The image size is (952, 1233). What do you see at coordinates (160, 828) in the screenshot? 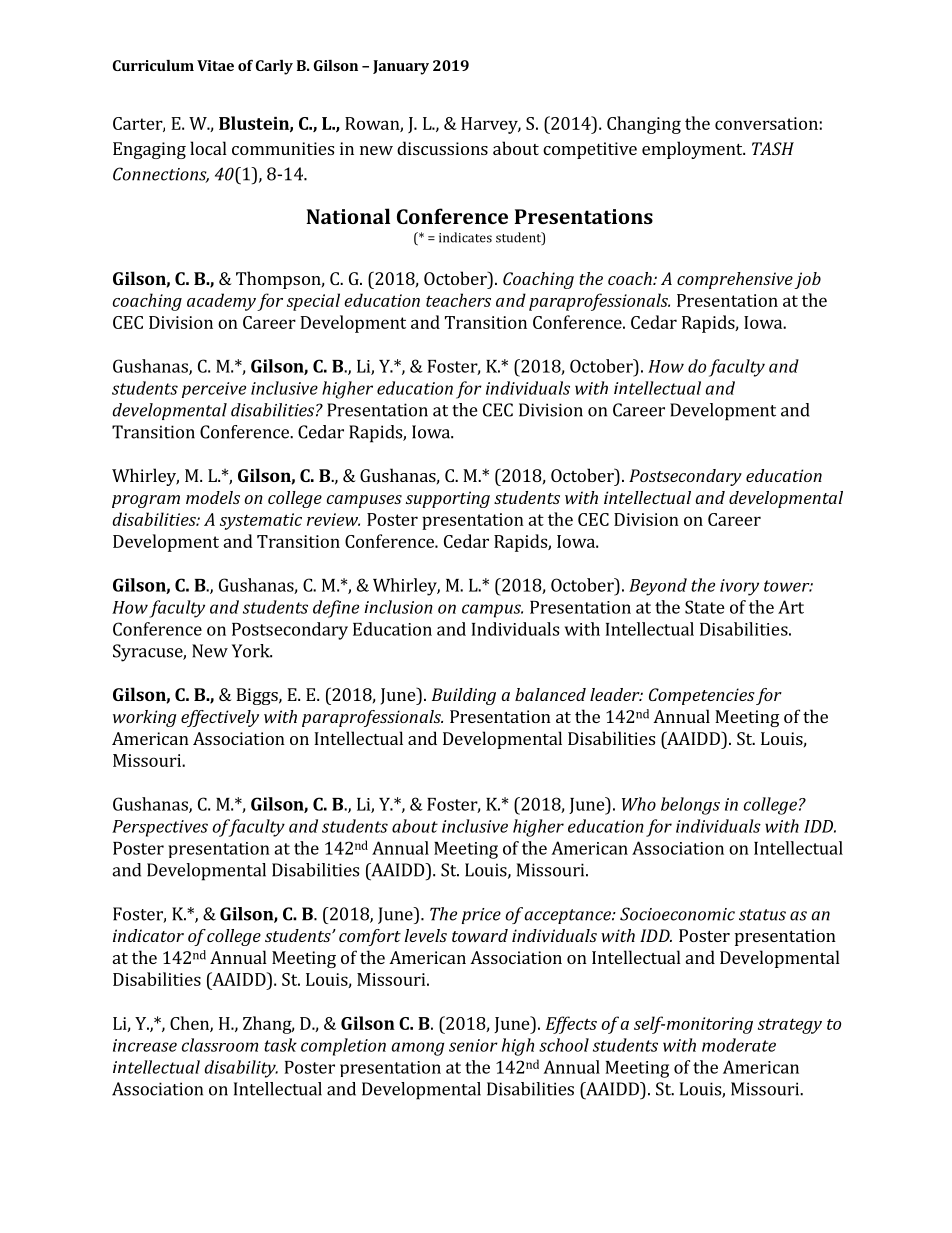
I see `Perspectives` at bounding box center [160, 828].
